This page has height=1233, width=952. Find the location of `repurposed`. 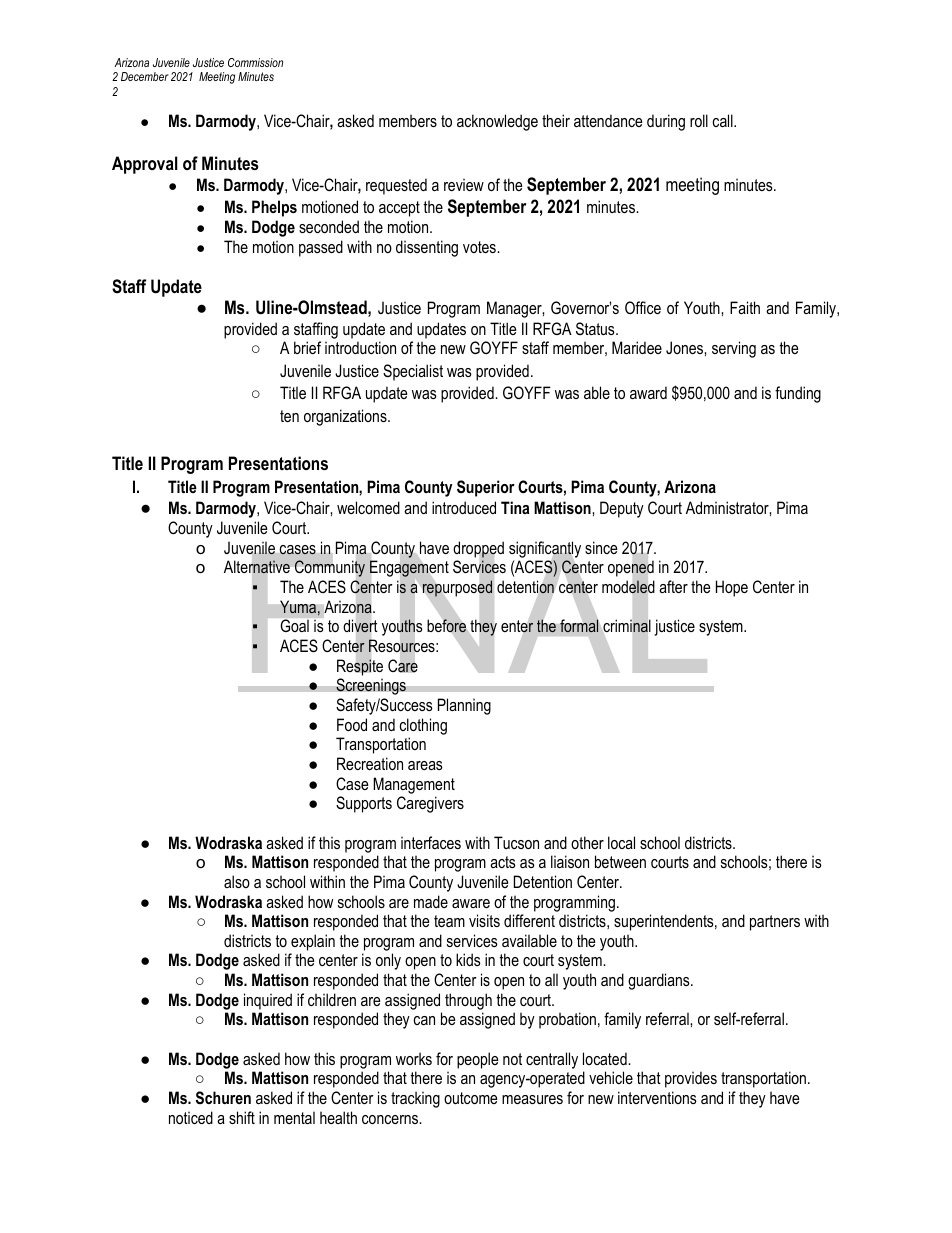

repurposed is located at coordinates (457, 588).
